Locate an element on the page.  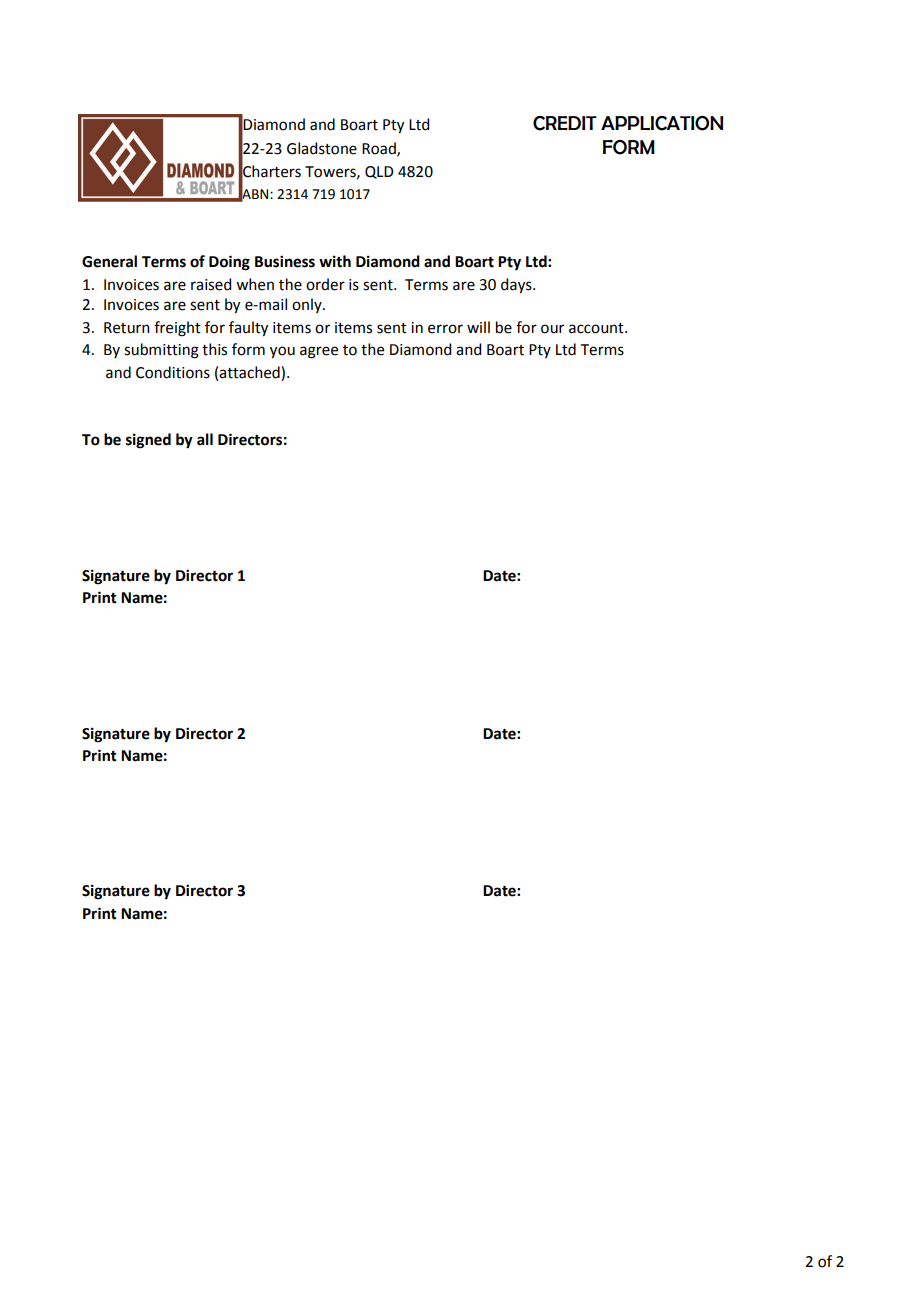
Return is located at coordinates (127, 328).
